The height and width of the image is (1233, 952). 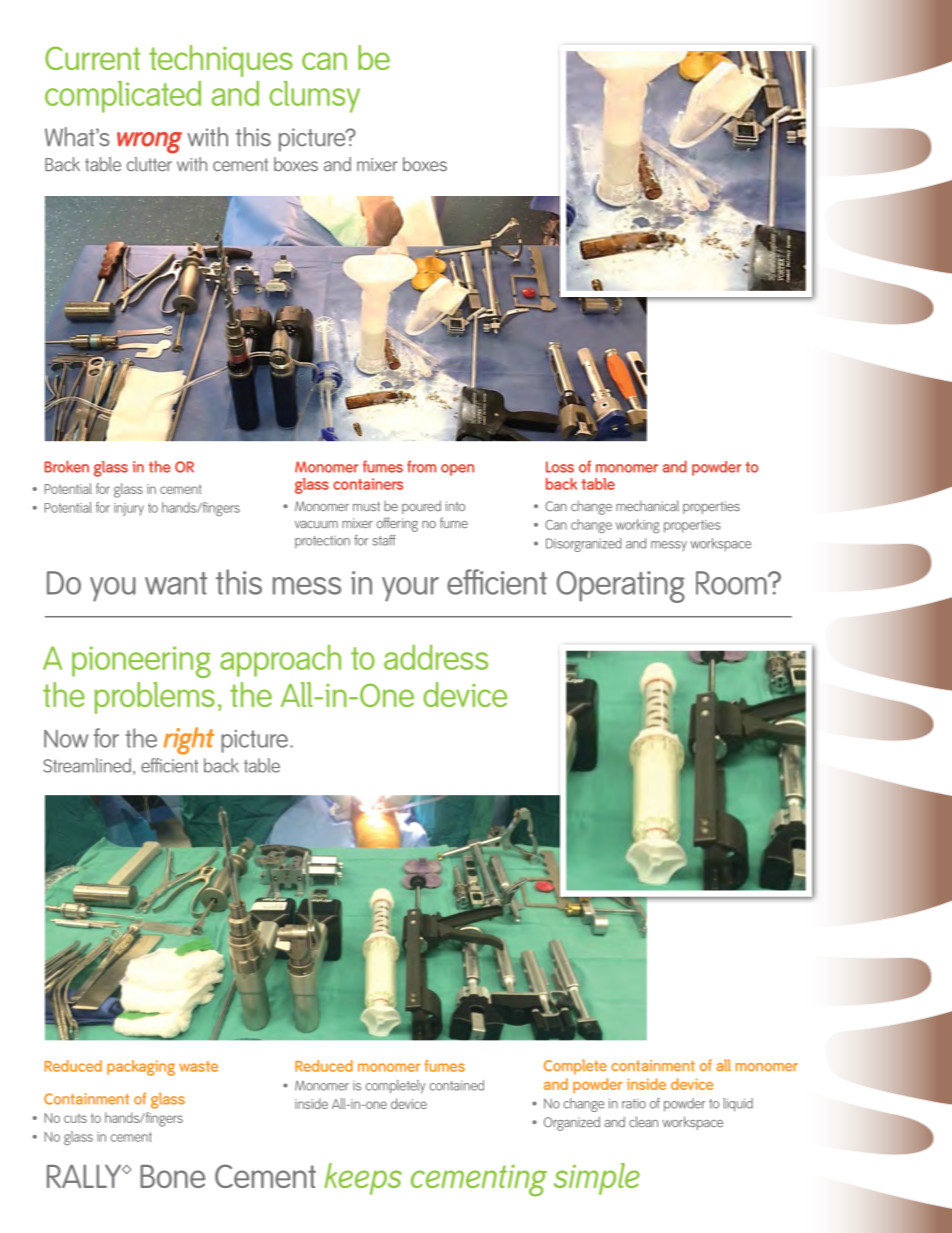 What do you see at coordinates (172, 1176) in the image?
I see `Bone` at bounding box center [172, 1176].
